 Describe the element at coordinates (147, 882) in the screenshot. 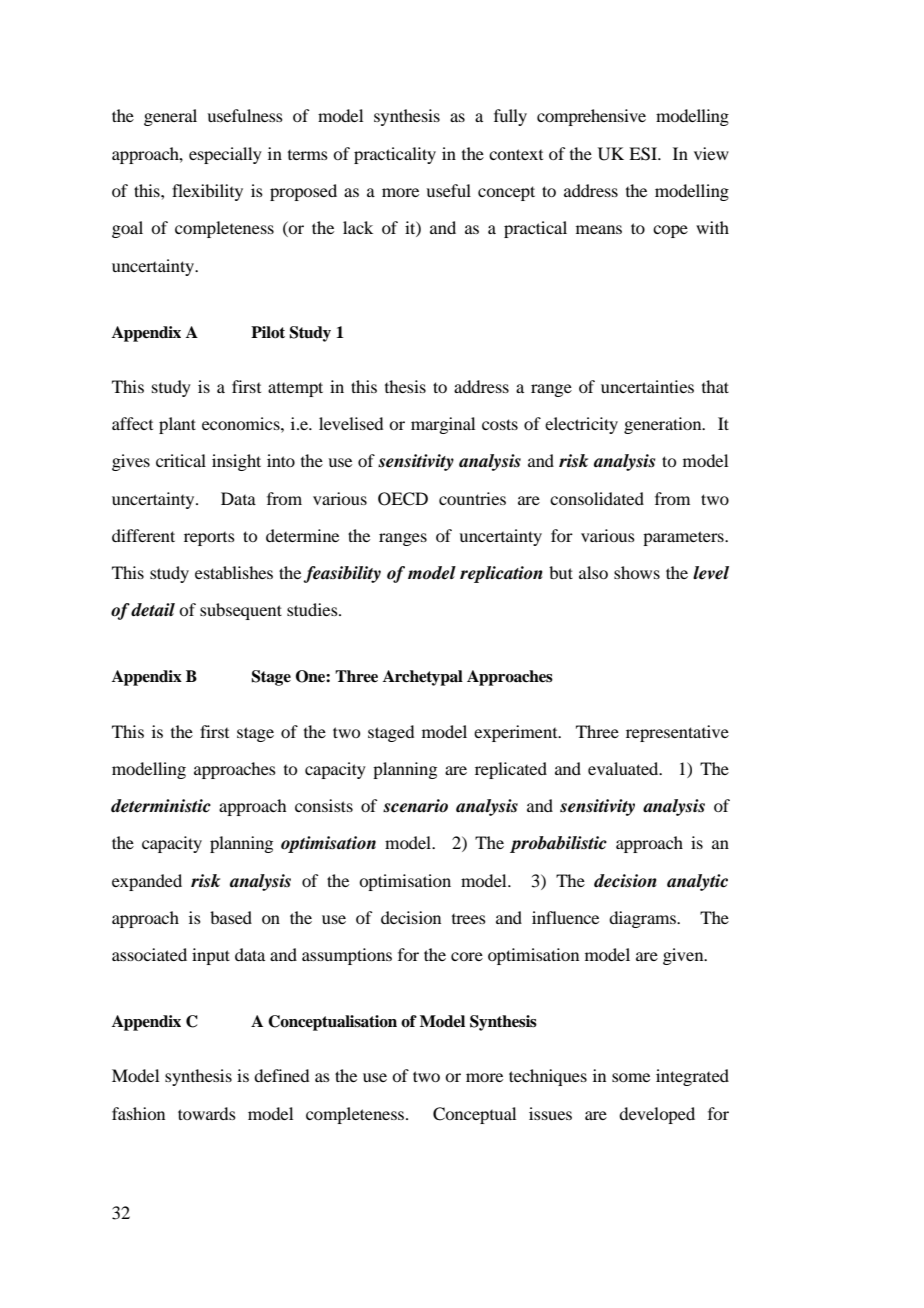

I see `expanded` at that location.
